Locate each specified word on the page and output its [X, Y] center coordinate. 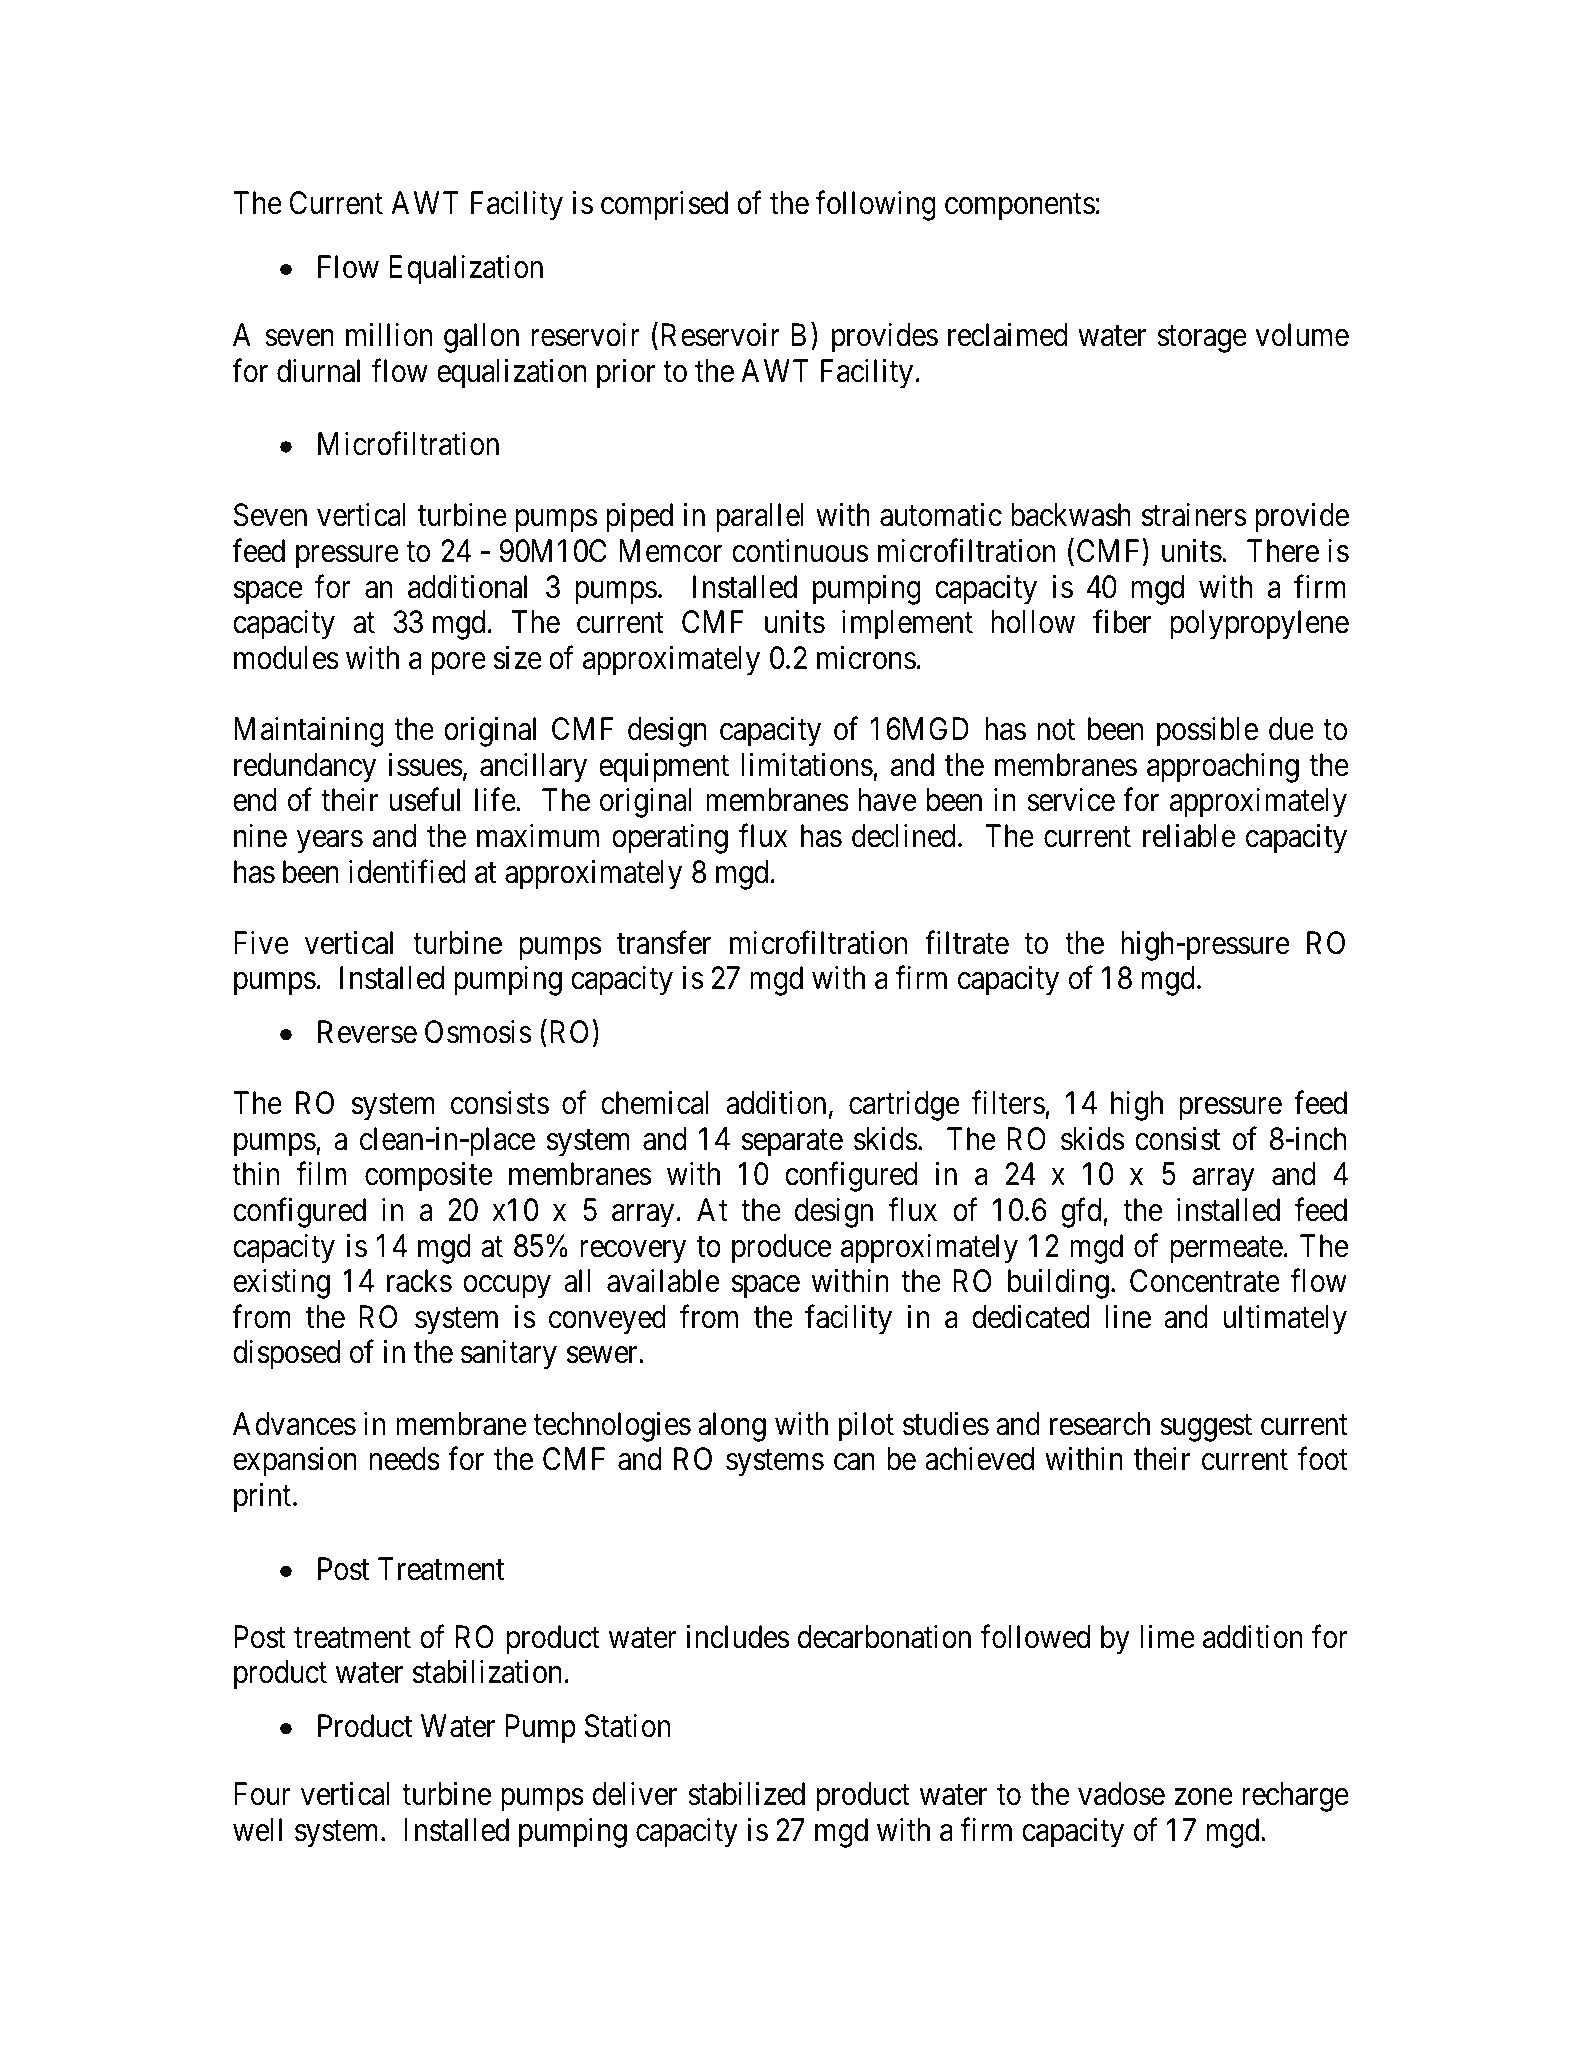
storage [1202, 339]
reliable [1189, 836]
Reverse [367, 1032]
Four [262, 1794]
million [389, 335]
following [875, 206]
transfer [664, 943]
